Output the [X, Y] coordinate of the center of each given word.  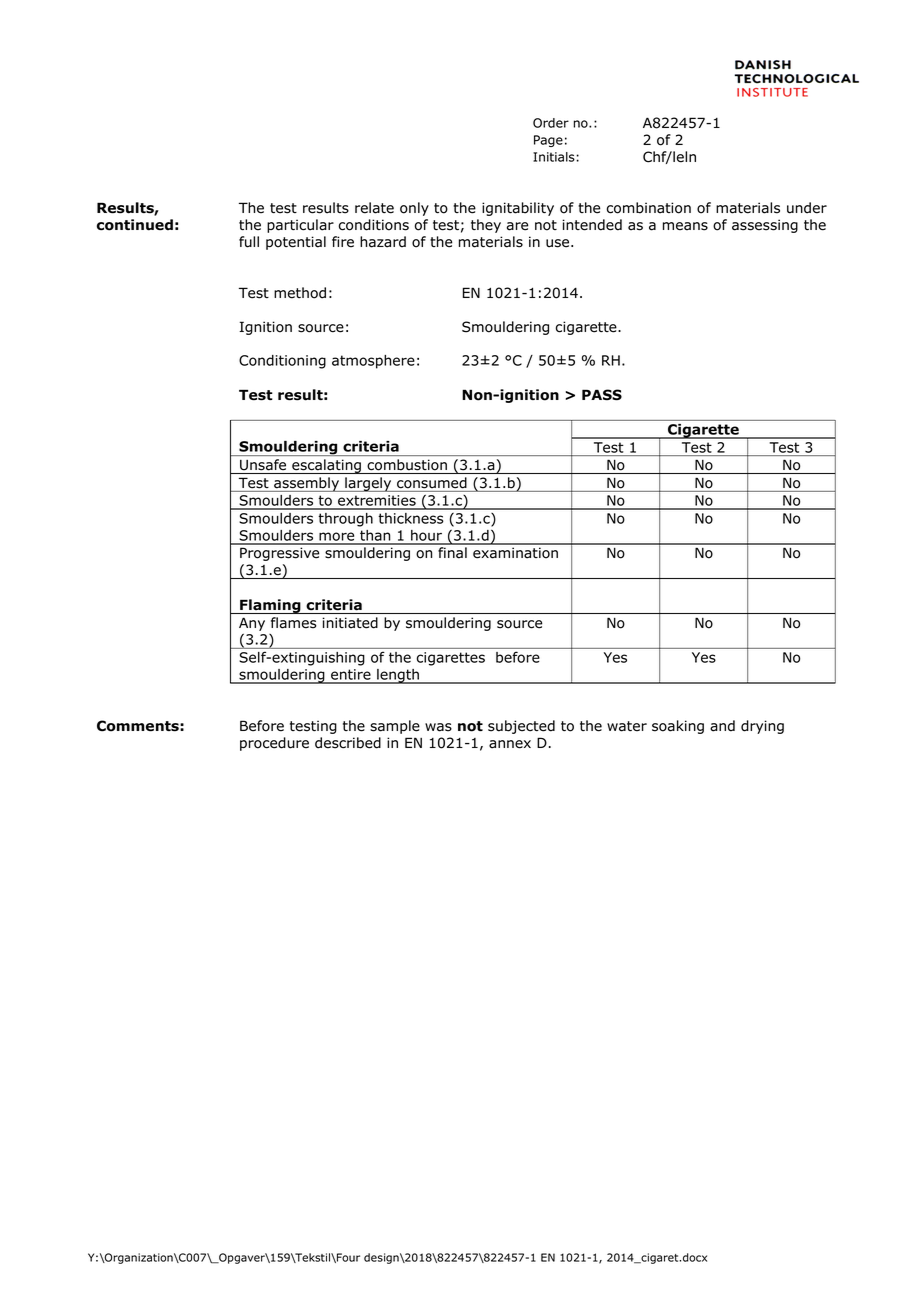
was [438, 727]
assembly [306, 484]
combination [649, 208]
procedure [274, 744]
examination [515, 553]
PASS [602, 395]
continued [135, 225]
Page [548, 141]
